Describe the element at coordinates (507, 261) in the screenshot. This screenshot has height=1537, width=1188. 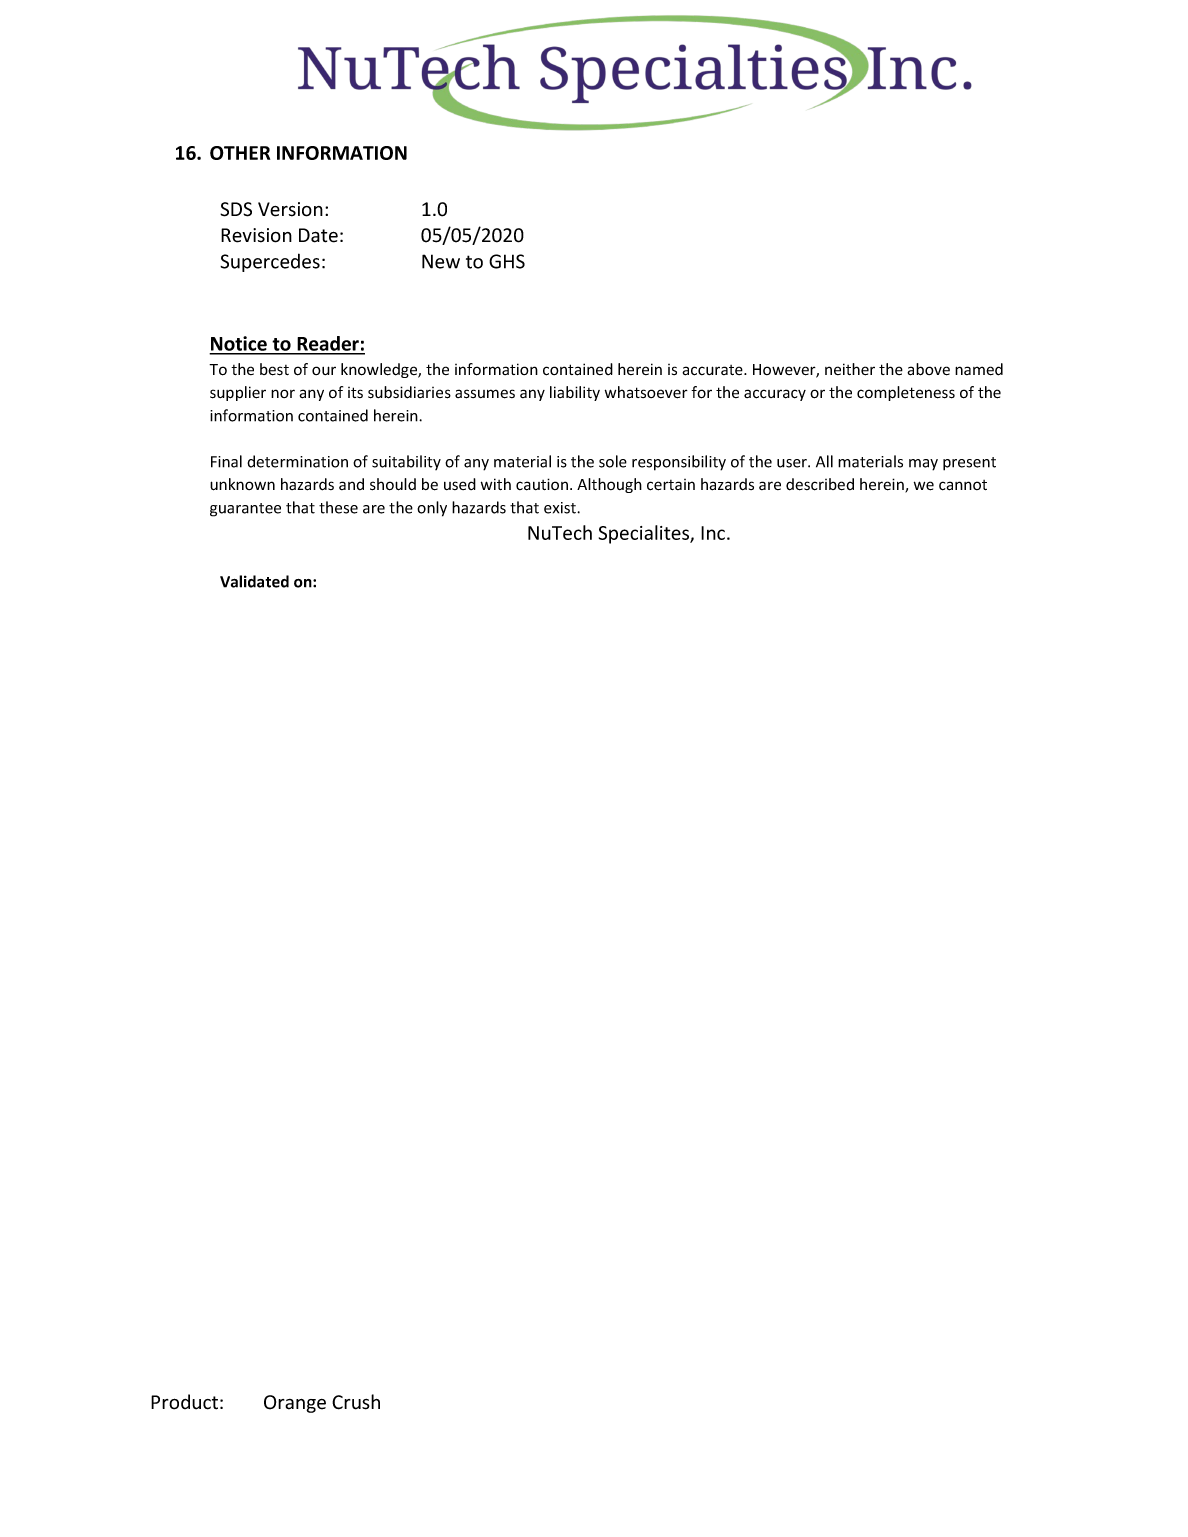
I see `GHS` at that location.
